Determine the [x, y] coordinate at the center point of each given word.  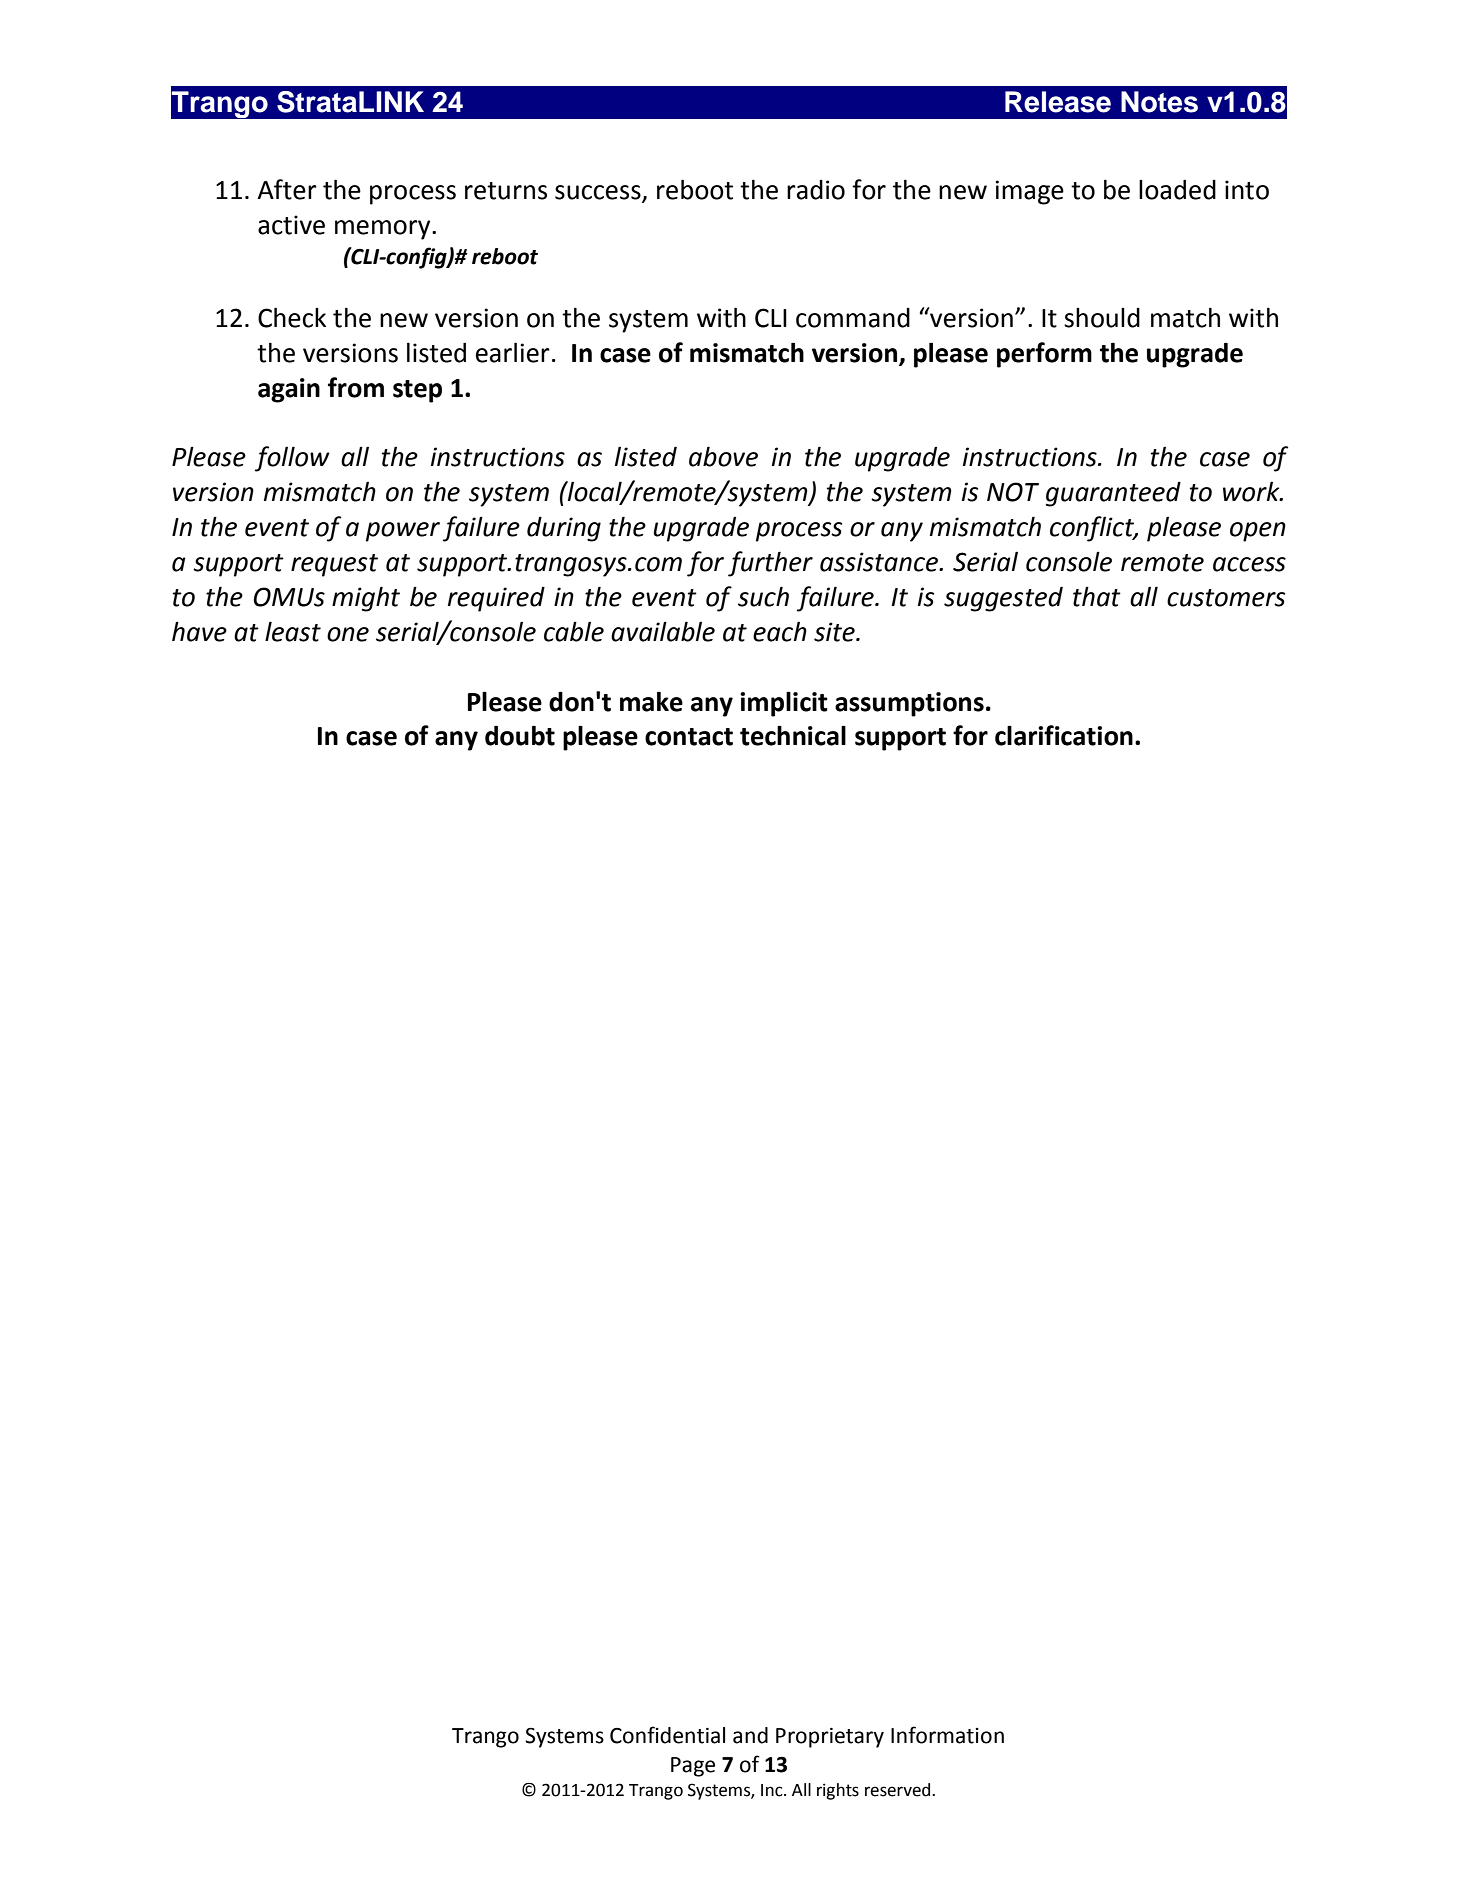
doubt [520, 735]
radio [816, 190]
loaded [1177, 189]
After [287, 189]
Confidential [667, 1735]
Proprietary [830, 1738]
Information [947, 1735]
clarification [1064, 735]
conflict [1093, 529]
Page [693, 1767]
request [334, 565]
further [770, 564]
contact [689, 737]
